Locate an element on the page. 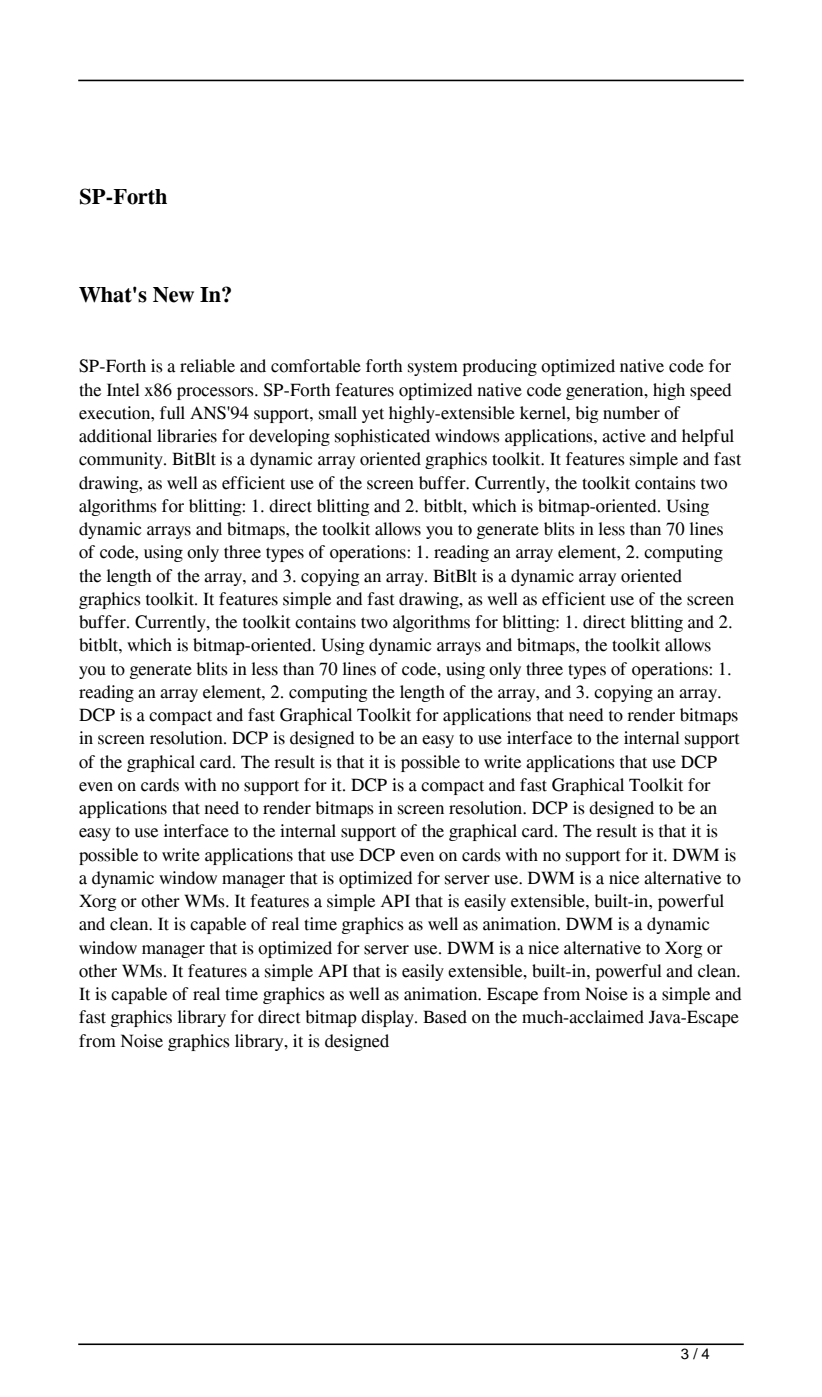 The width and height of the document is (822, 1397). helpful is located at coordinates (708, 437).
